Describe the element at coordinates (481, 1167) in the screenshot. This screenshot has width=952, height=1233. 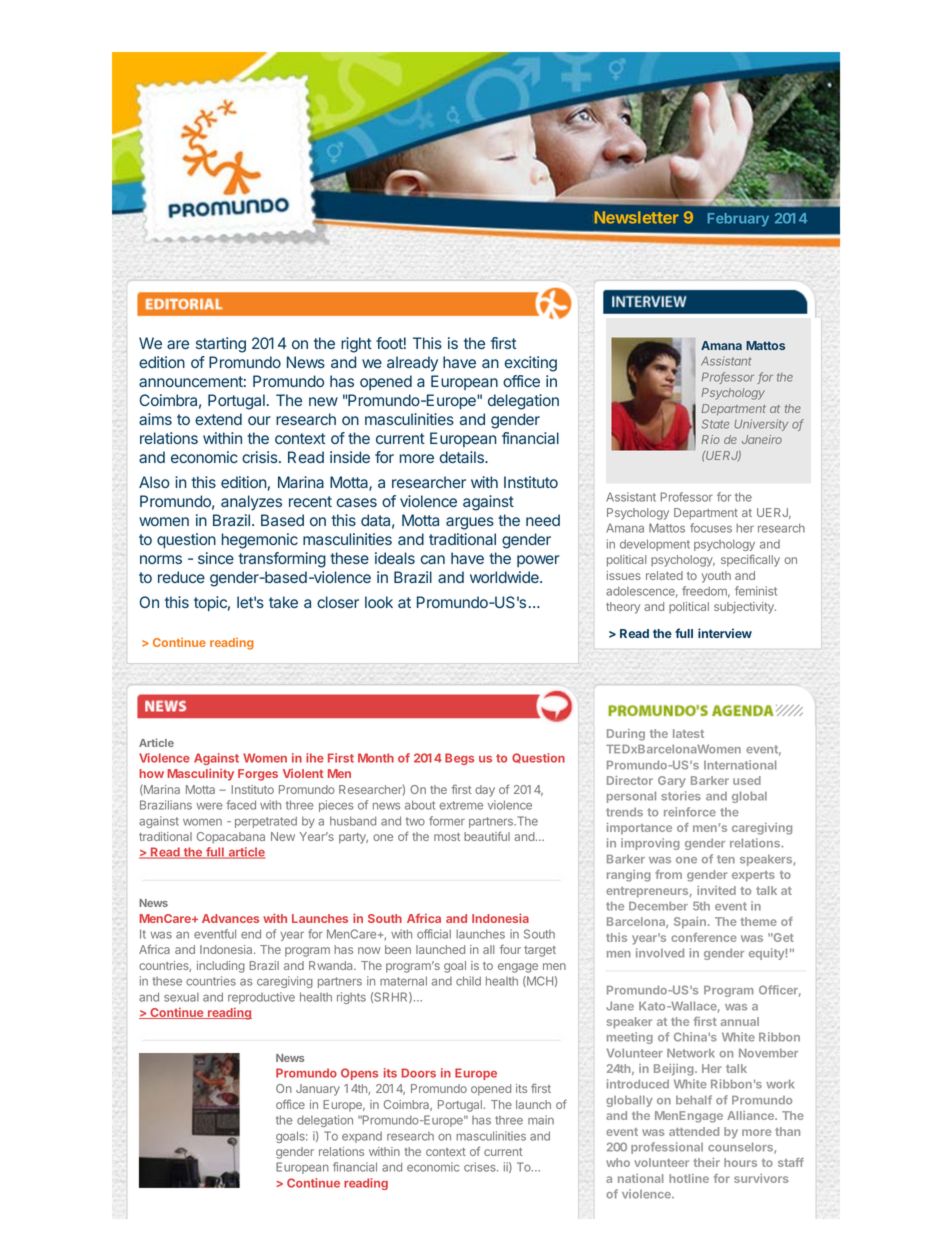
I see `crises` at that location.
